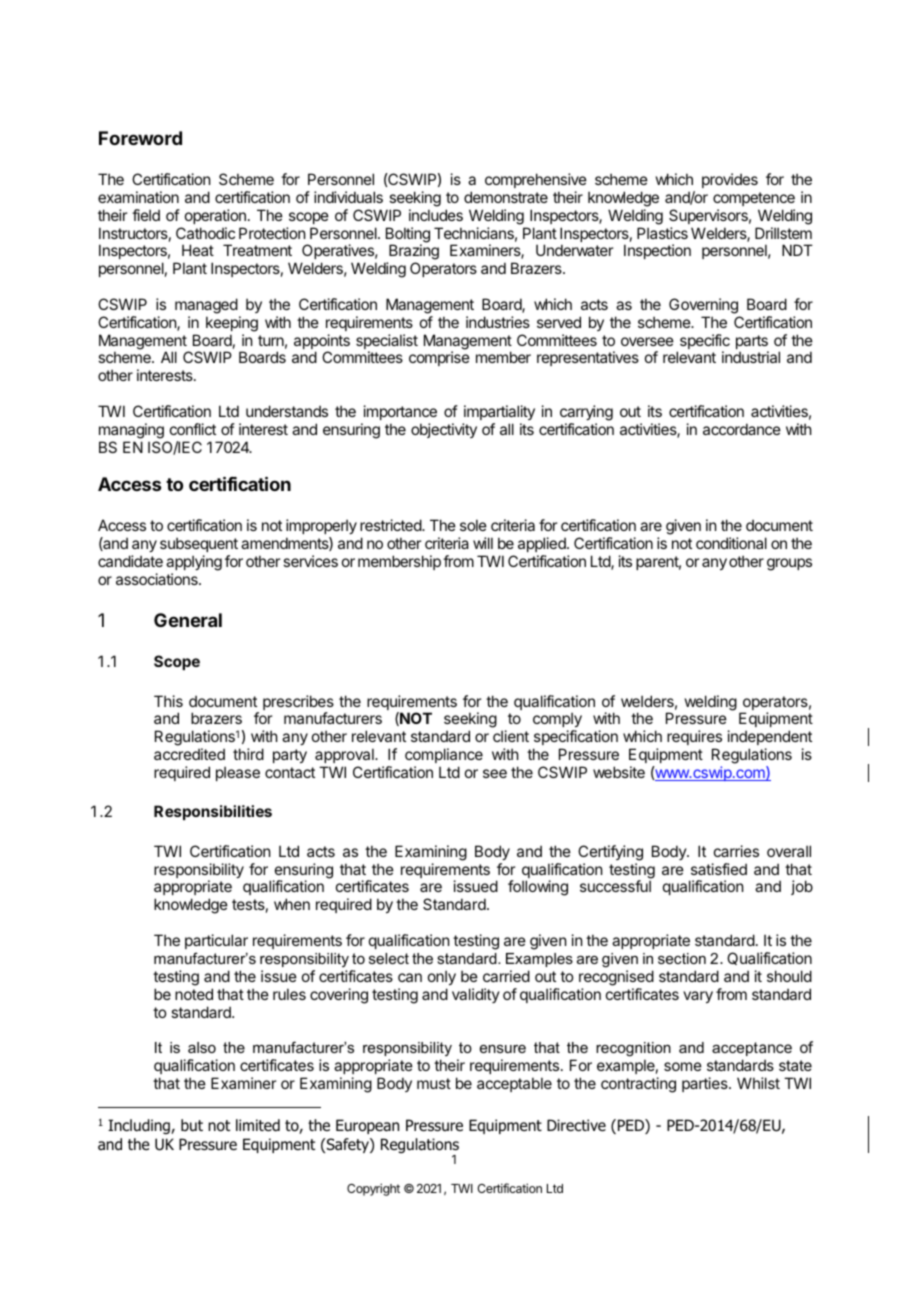 This page has width=924, height=1308. What do you see at coordinates (188, 620) in the page?
I see `General` at bounding box center [188, 620].
